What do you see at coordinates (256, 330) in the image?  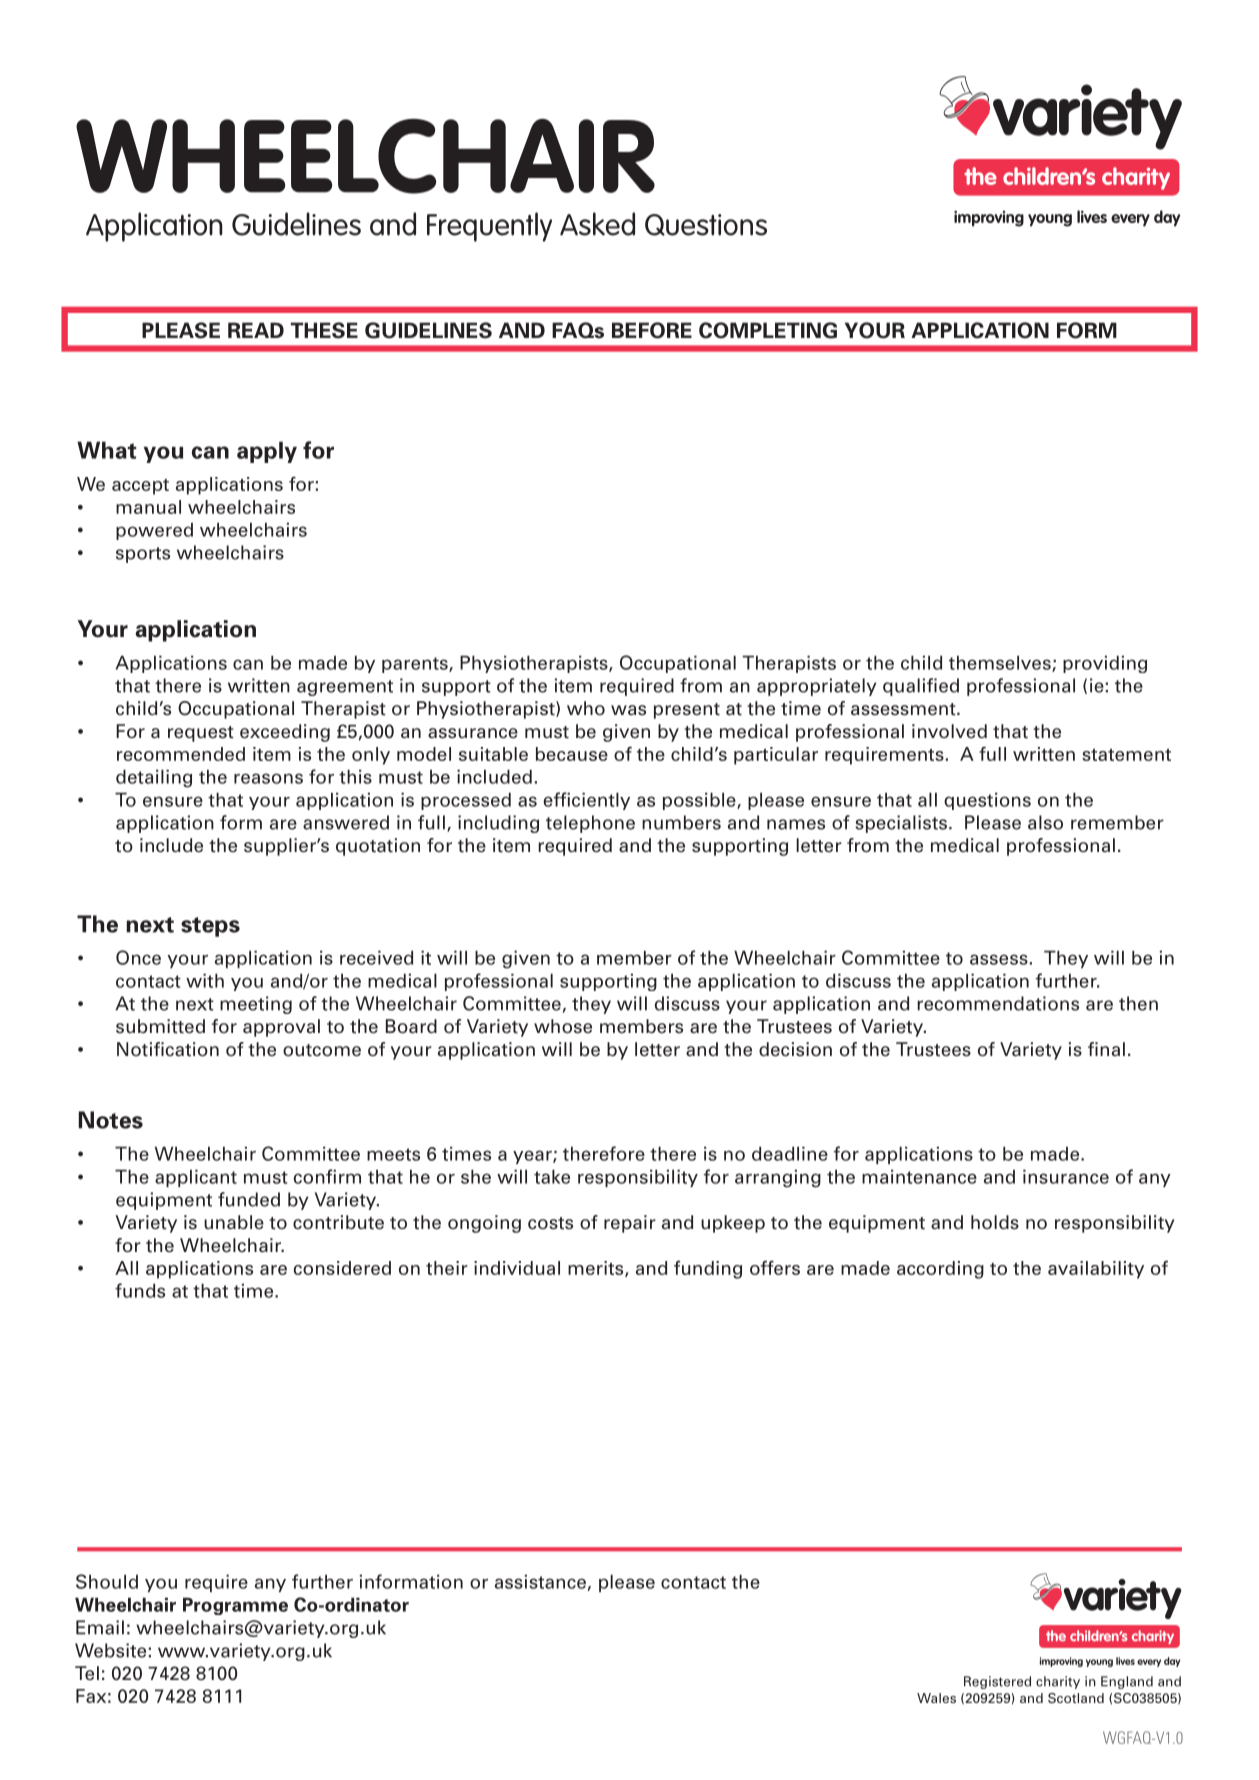 I see `READ` at bounding box center [256, 330].
